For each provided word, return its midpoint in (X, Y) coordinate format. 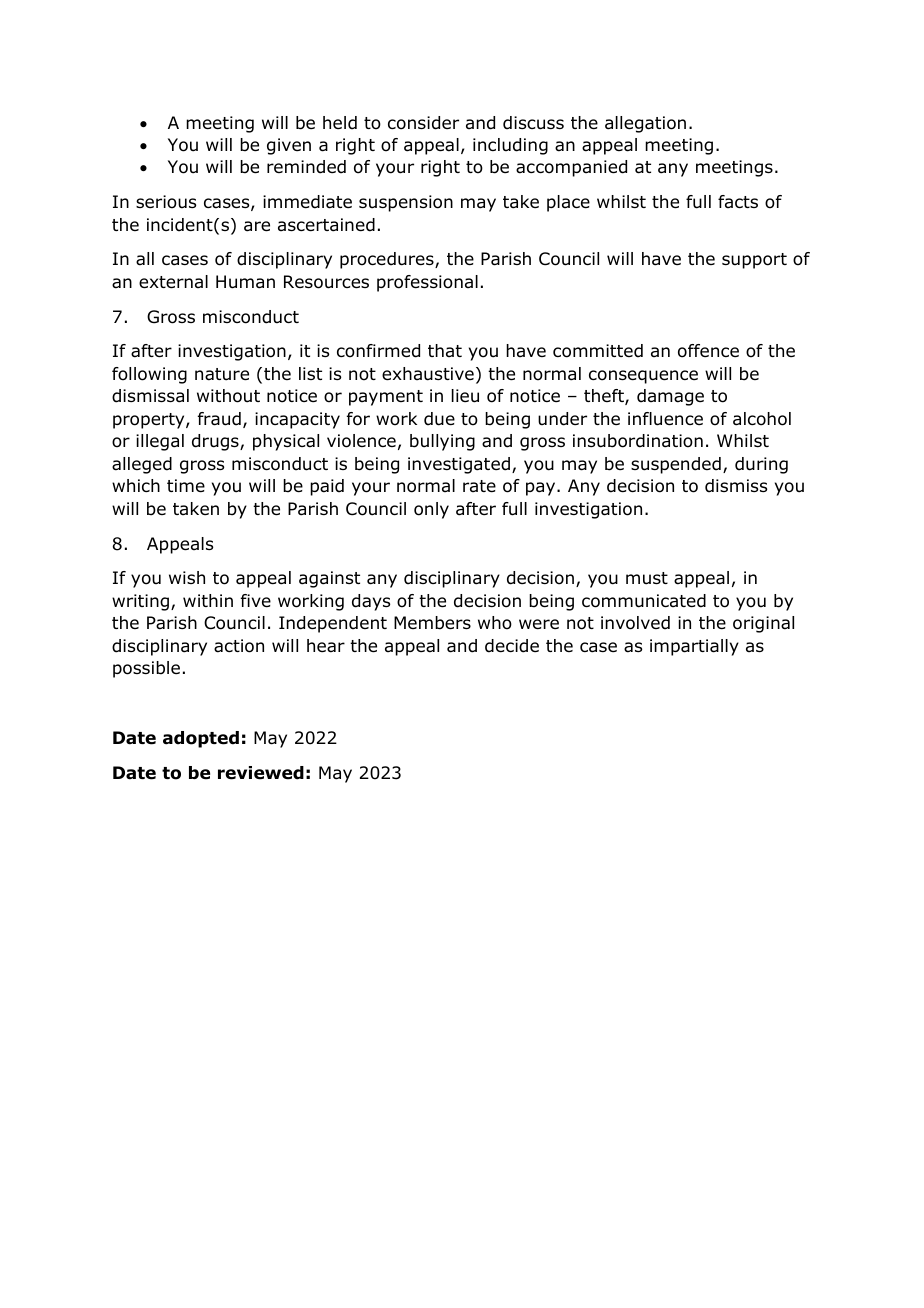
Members (432, 623)
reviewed (261, 773)
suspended (676, 465)
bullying (442, 442)
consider (423, 123)
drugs (216, 442)
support (754, 261)
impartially (694, 647)
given (289, 146)
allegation (645, 124)
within (208, 600)
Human (245, 282)
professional (427, 283)
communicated (644, 601)
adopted (201, 739)
